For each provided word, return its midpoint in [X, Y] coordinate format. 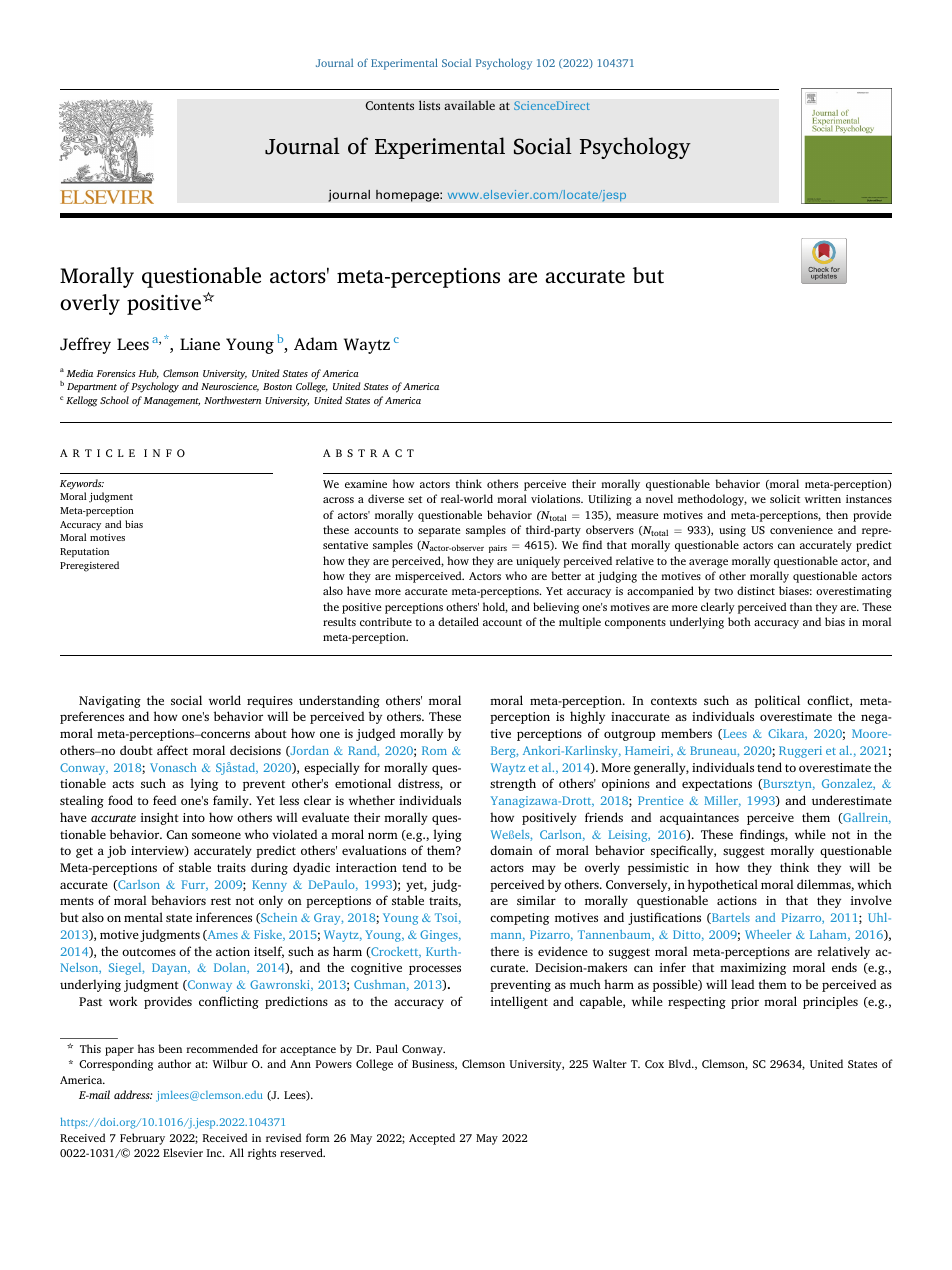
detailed [458, 621]
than [801, 606]
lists [429, 105]
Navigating [110, 702]
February [142, 1139]
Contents [389, 106]
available [469, 105]
